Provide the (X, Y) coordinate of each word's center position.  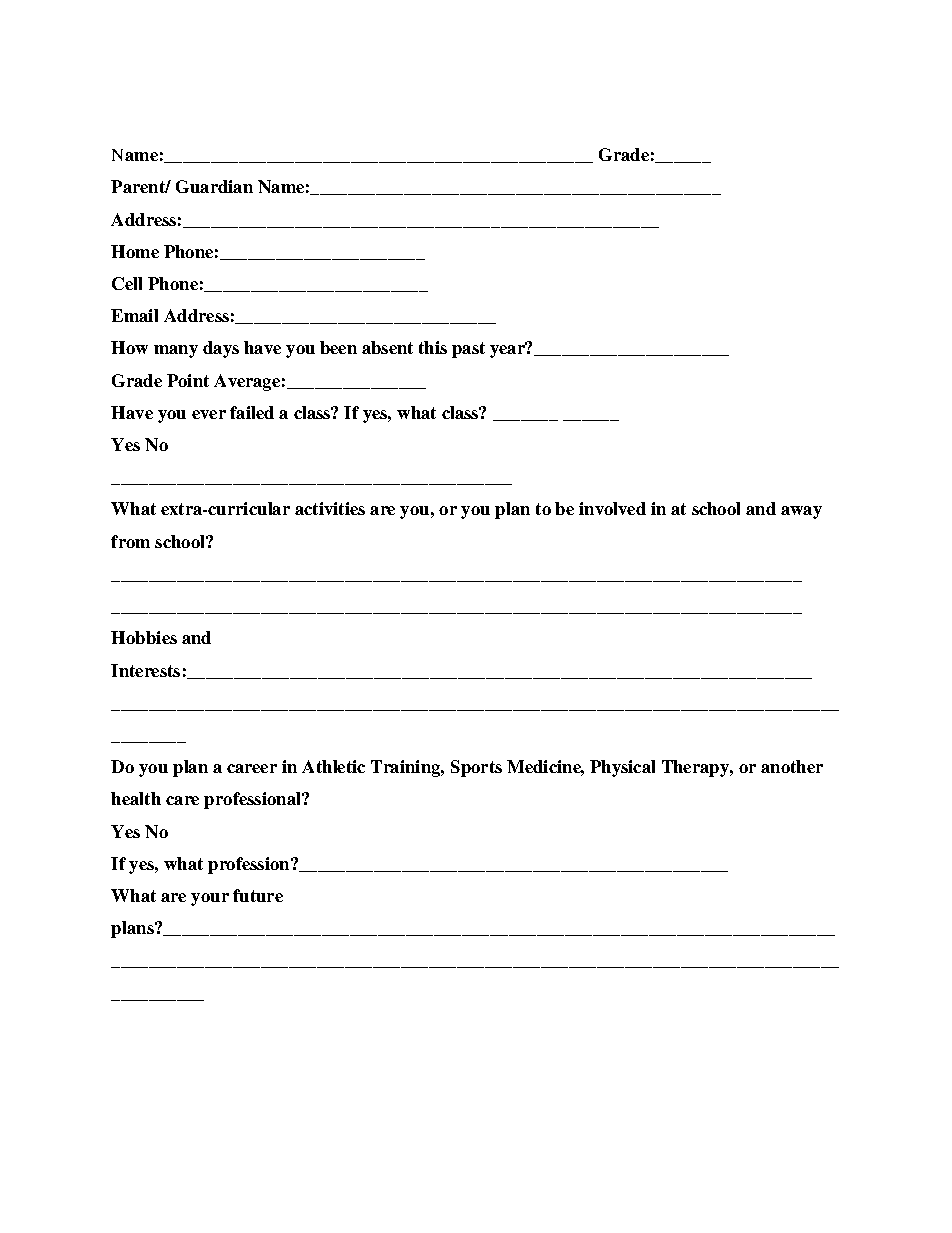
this (433, 347)
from (130, 541)
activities (330, 508)
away (801, 512)
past (468, 350)
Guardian (214, 186)
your (210, 899)
